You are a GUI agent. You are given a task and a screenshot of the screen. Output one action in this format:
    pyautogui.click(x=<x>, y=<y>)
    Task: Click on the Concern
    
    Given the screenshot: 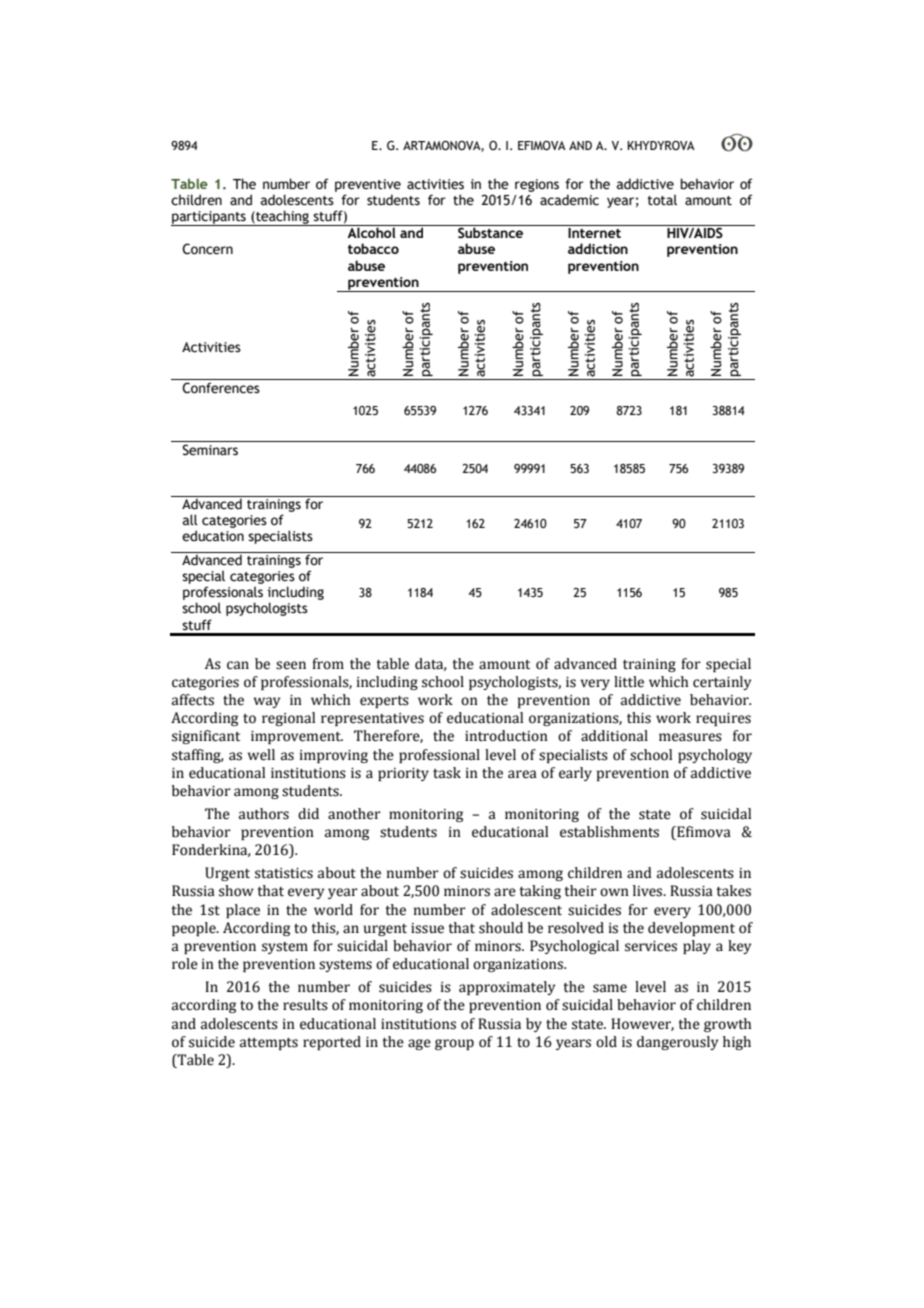 What is the action you would take?
    pyautogui.click(x=207, y=249)
